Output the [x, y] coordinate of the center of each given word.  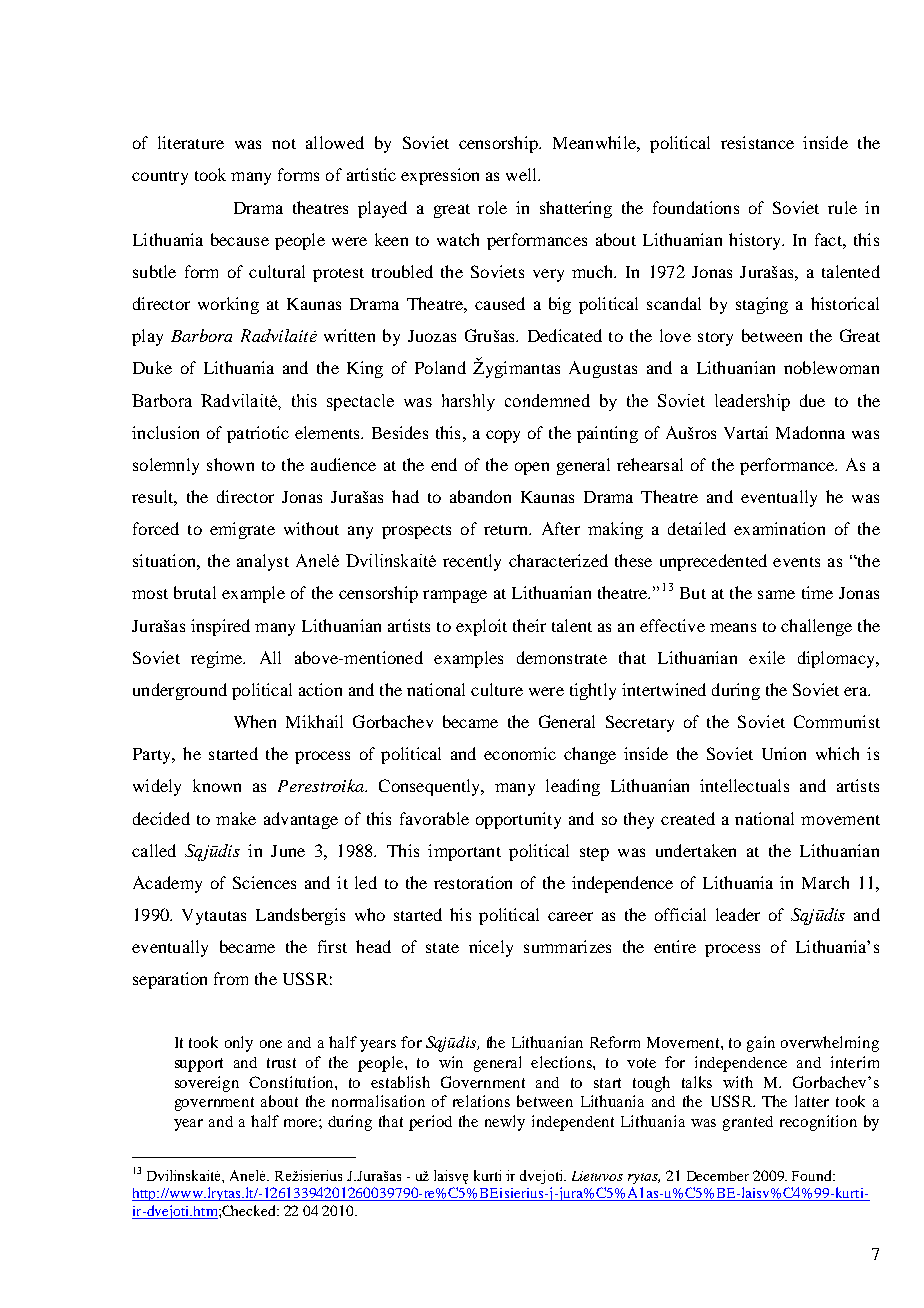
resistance [757, 142]
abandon [480, 496]
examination [779, 528]
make [236, 818]
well [523, 174]
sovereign [207, 1084]
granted [748, 1123]
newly [505, 1123]
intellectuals [744, 785]
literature [191, 142]
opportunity [518, 820]
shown [230, 464]
